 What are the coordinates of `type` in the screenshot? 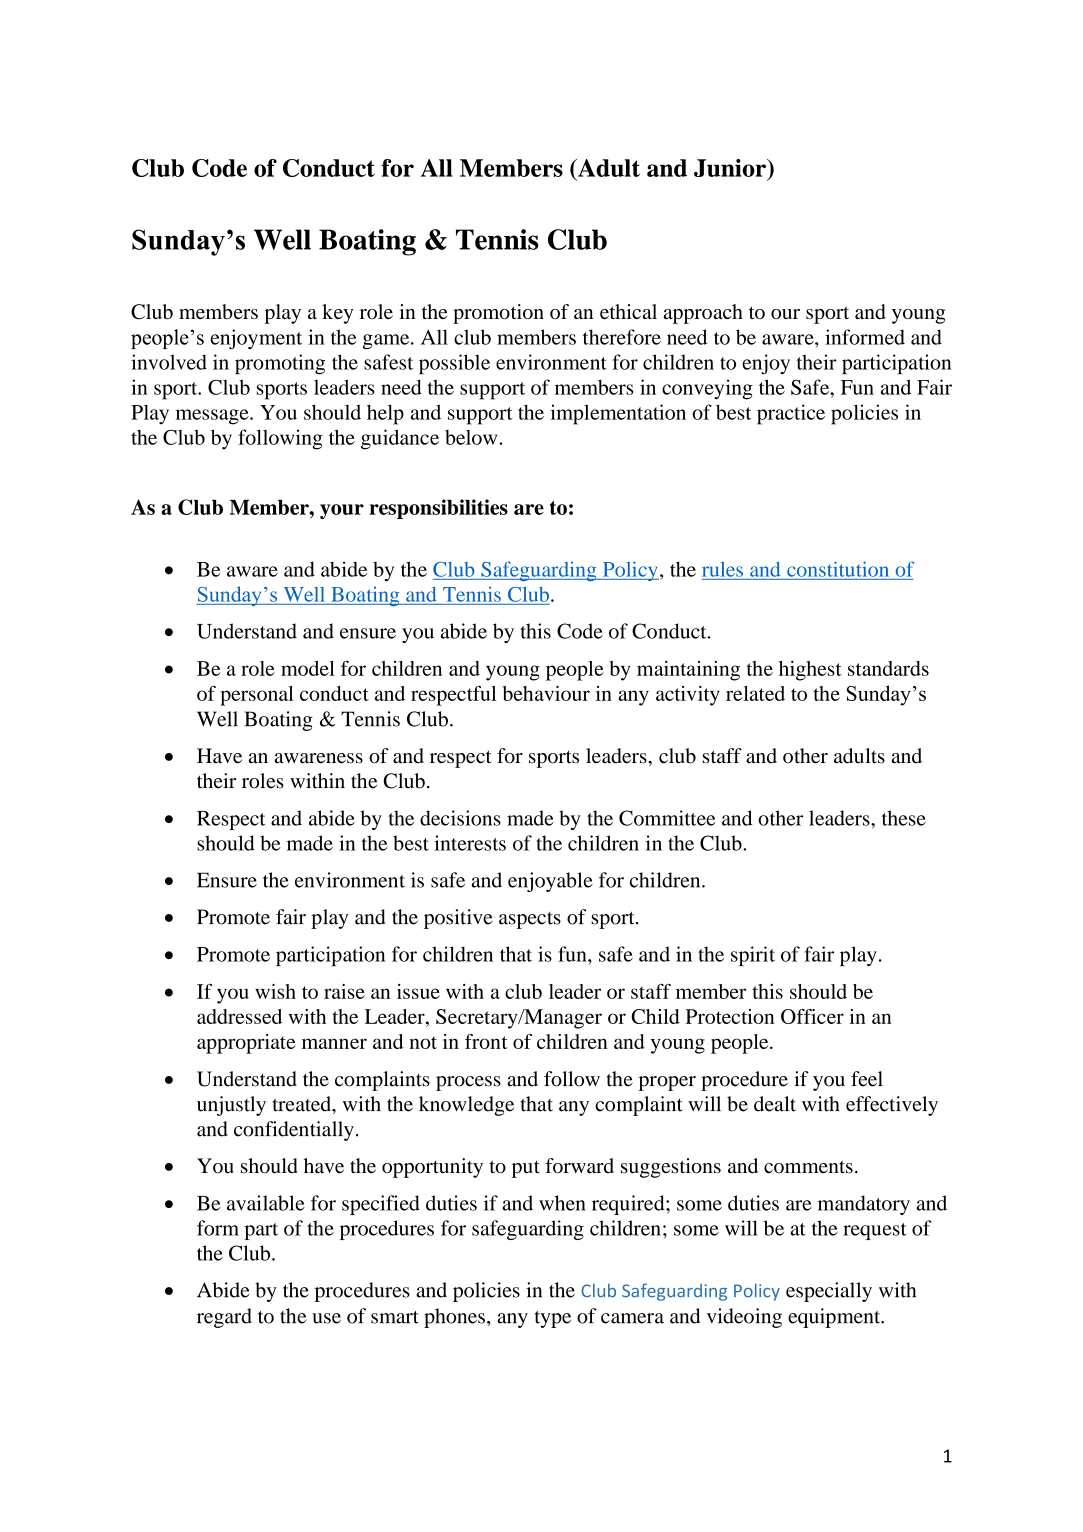 It's located at (553, 1319).
